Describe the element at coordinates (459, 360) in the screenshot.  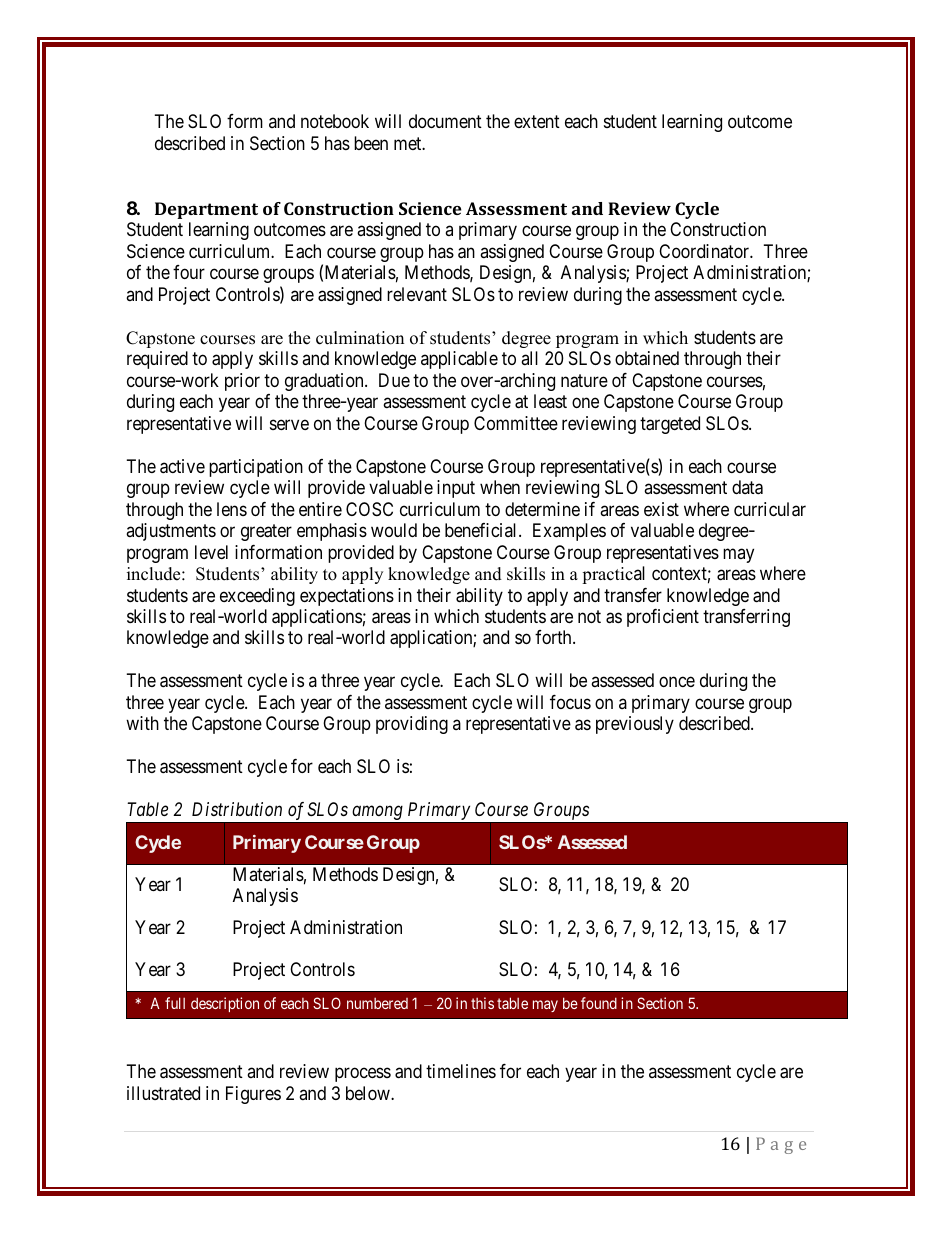
I see `applicable` at that location.
